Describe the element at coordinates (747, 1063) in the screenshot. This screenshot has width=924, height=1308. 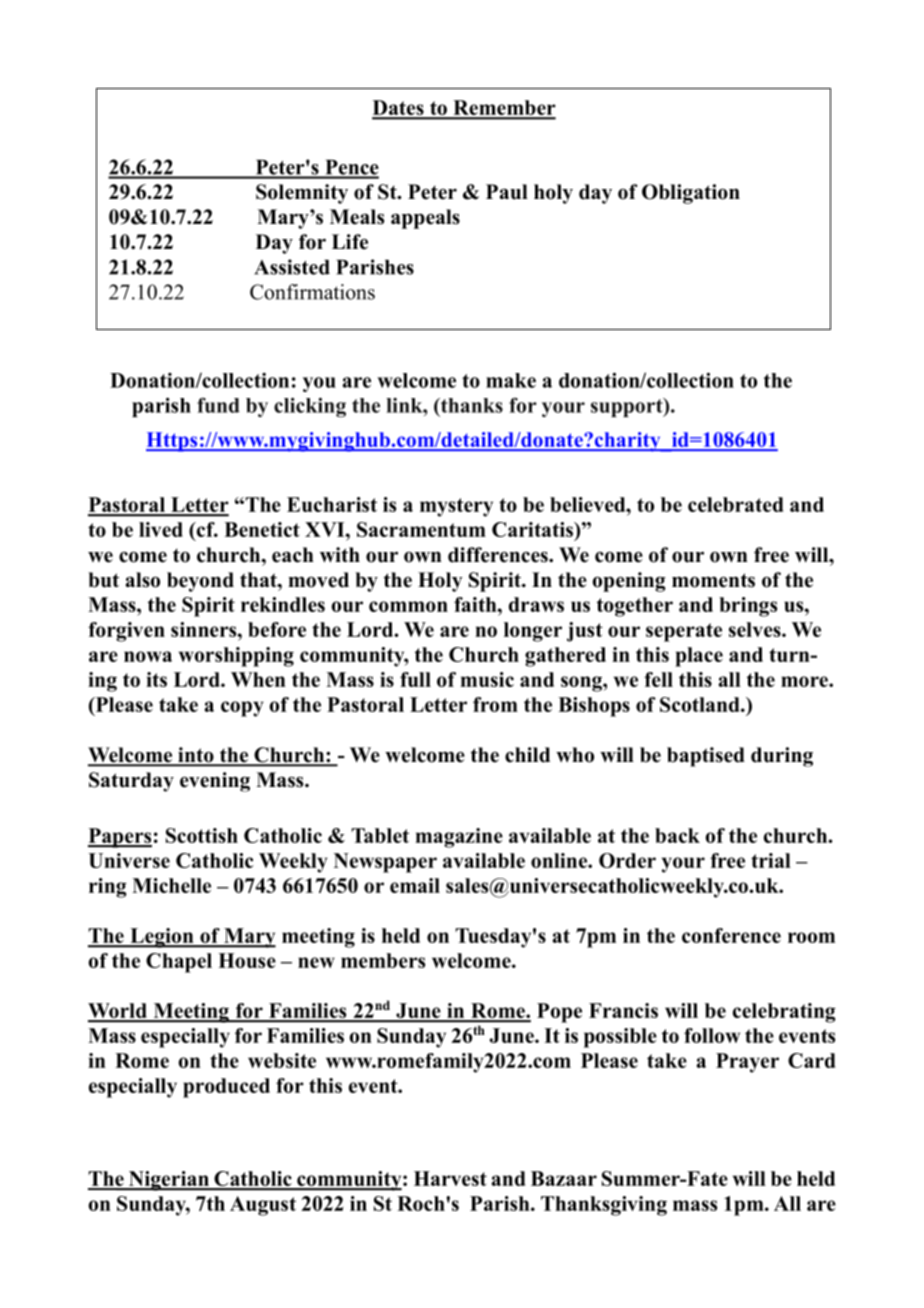
I see `Prayer` at that location.
